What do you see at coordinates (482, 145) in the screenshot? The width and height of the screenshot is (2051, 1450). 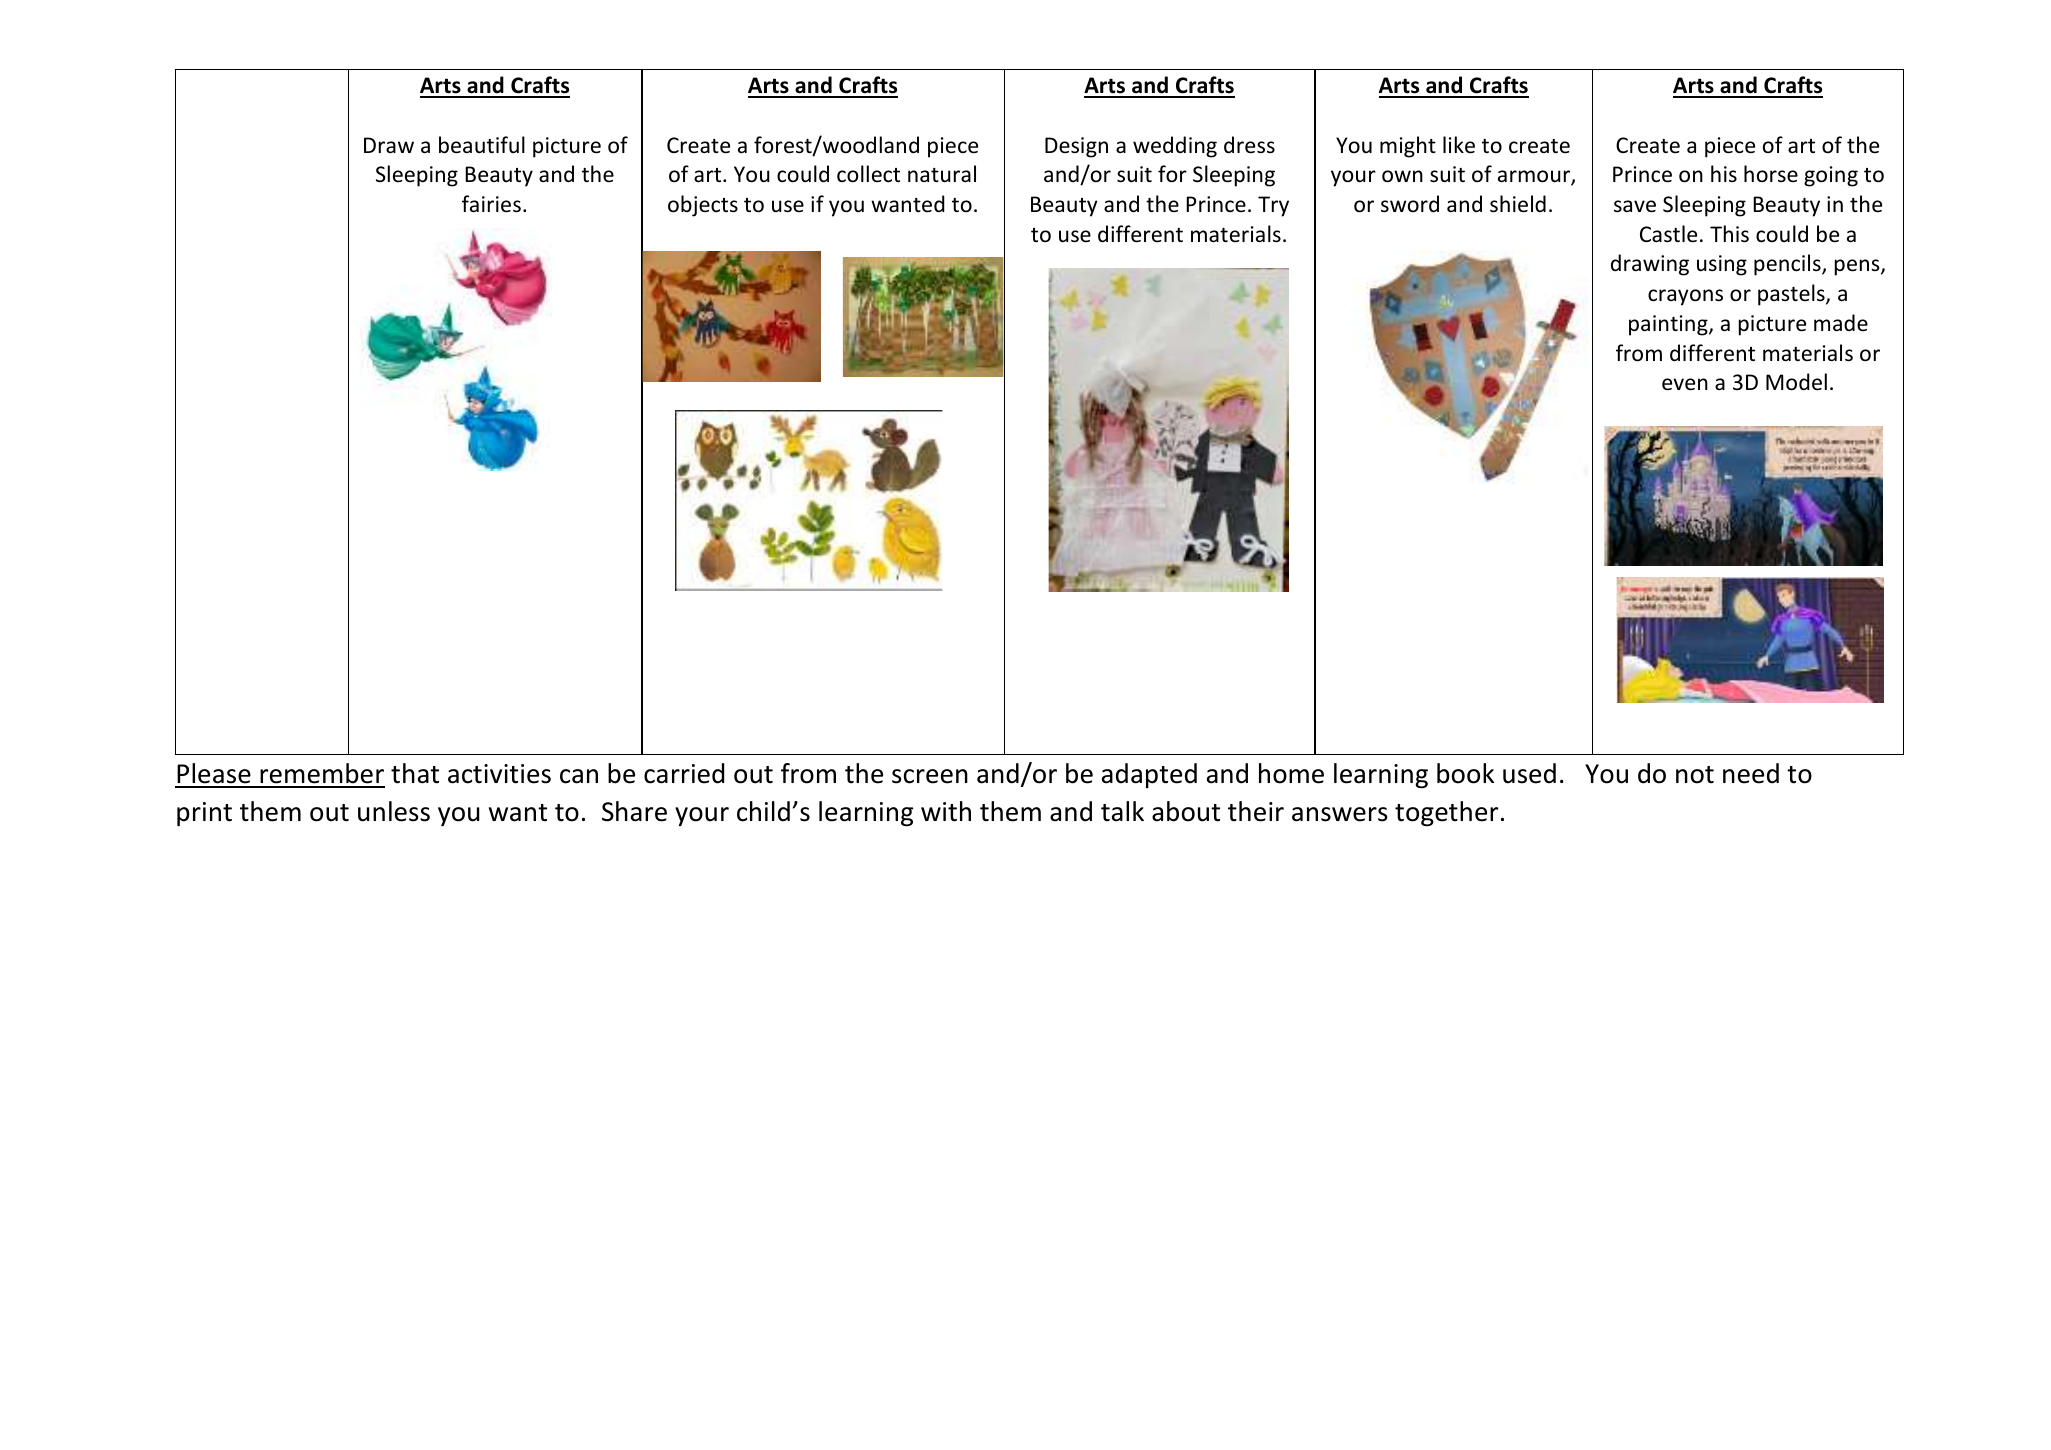 I see `beautiful` at bounding box center [482, 145].
